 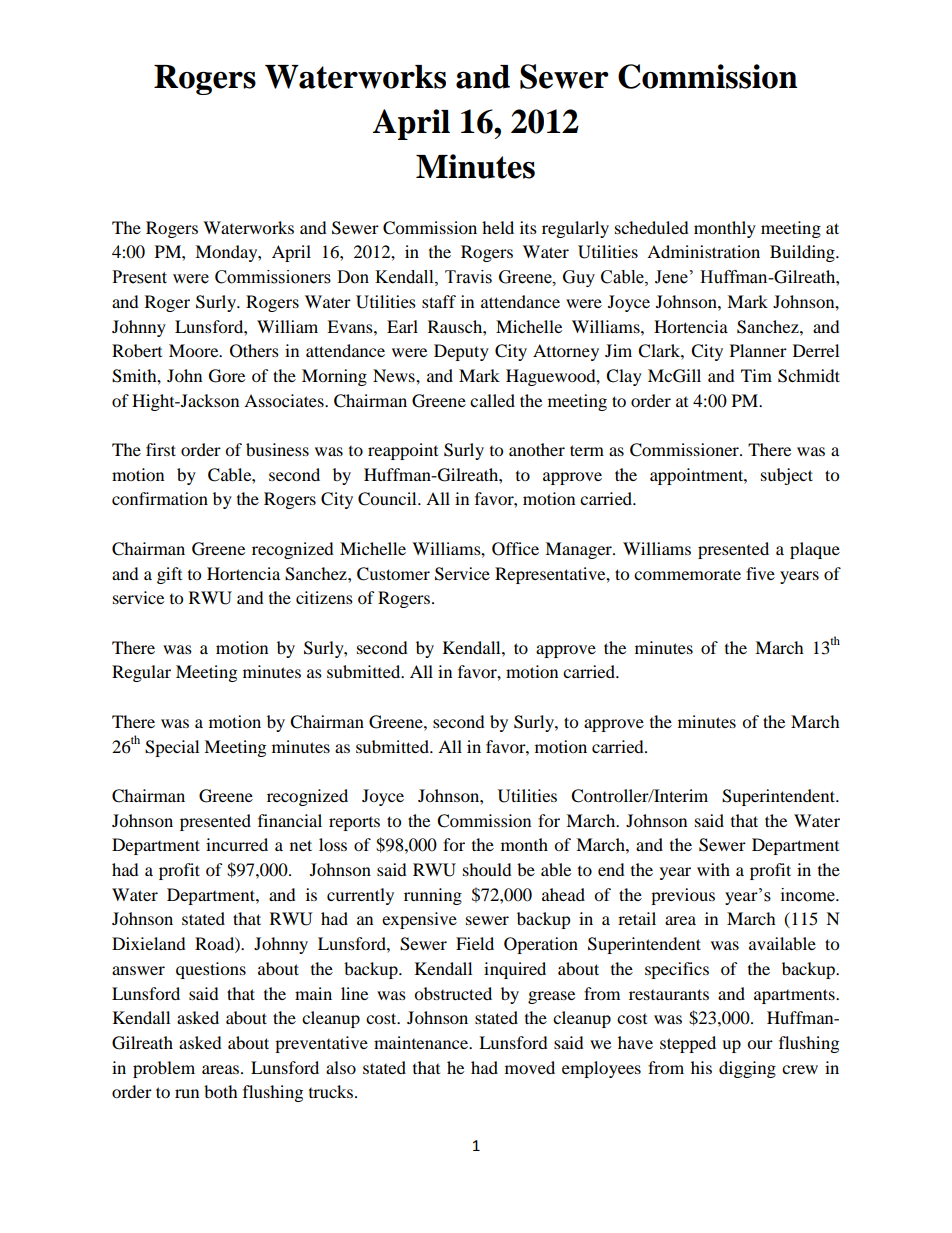 I want to click on Administration, so click(x=703, y=251).
